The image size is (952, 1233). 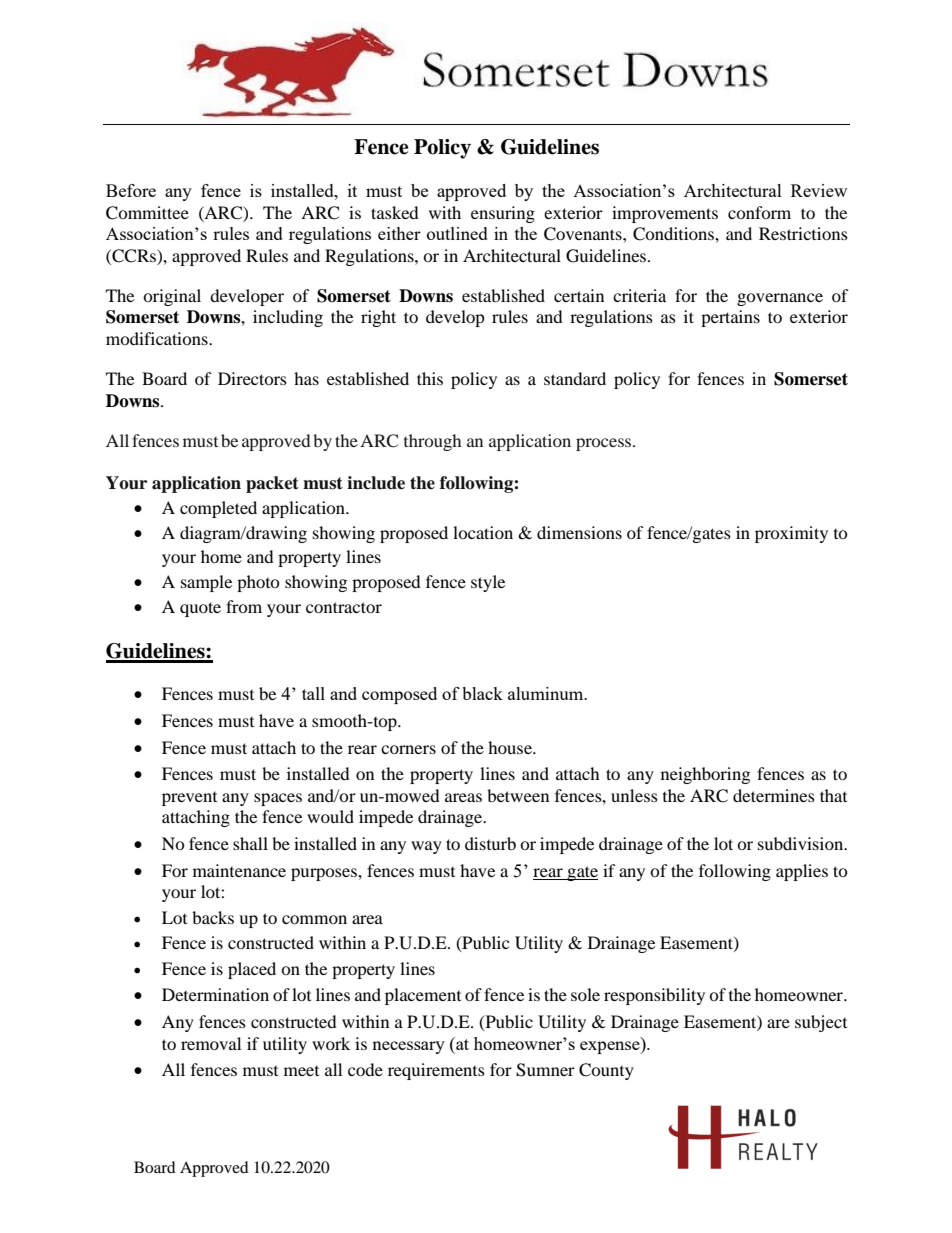 What do you see at coordinates (791, 534) in the page?
I see `proximity` at bounding box center [791, 534].
